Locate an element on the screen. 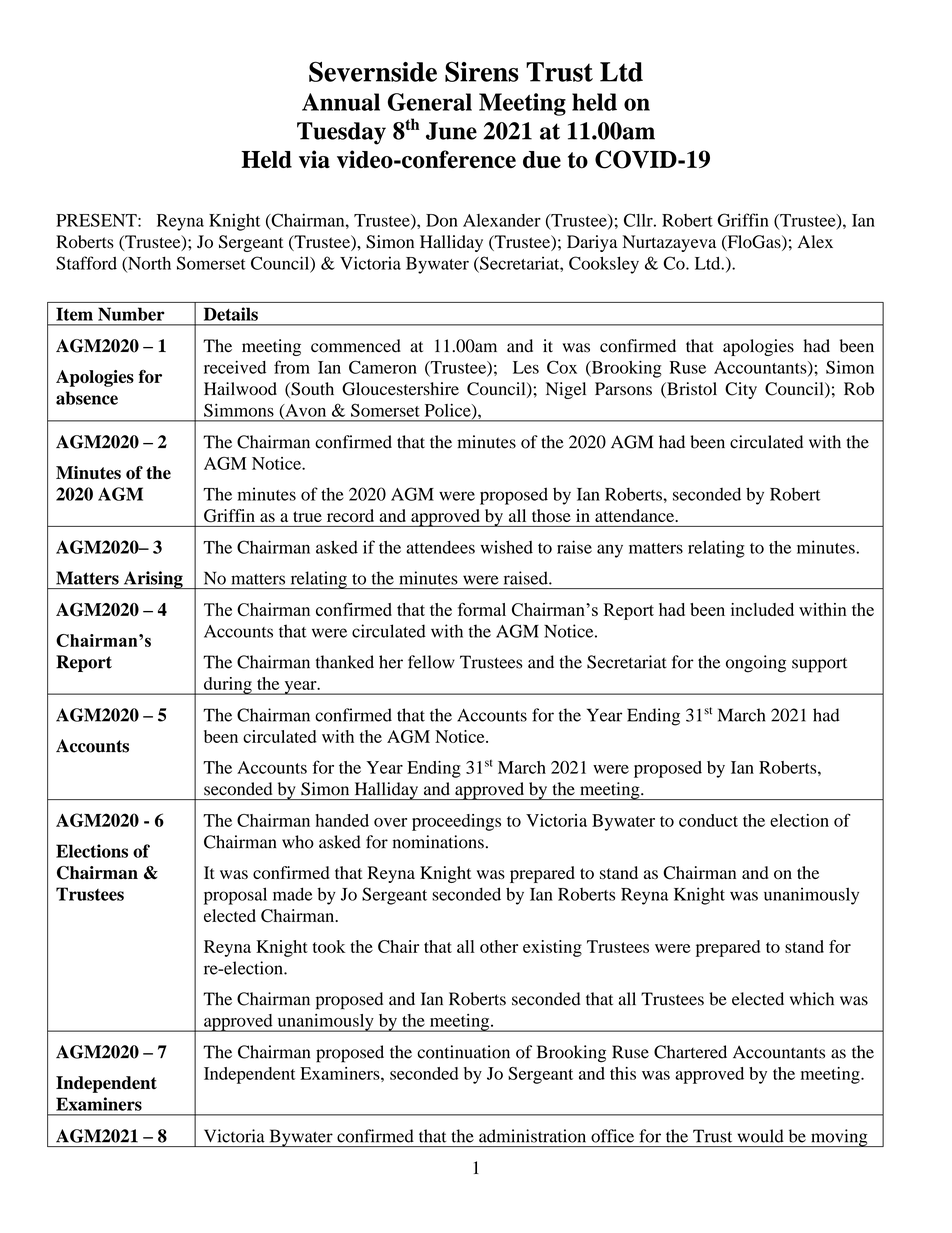 This screenshot has height=1233, width=952. included is located at coordinates (762, 609).
